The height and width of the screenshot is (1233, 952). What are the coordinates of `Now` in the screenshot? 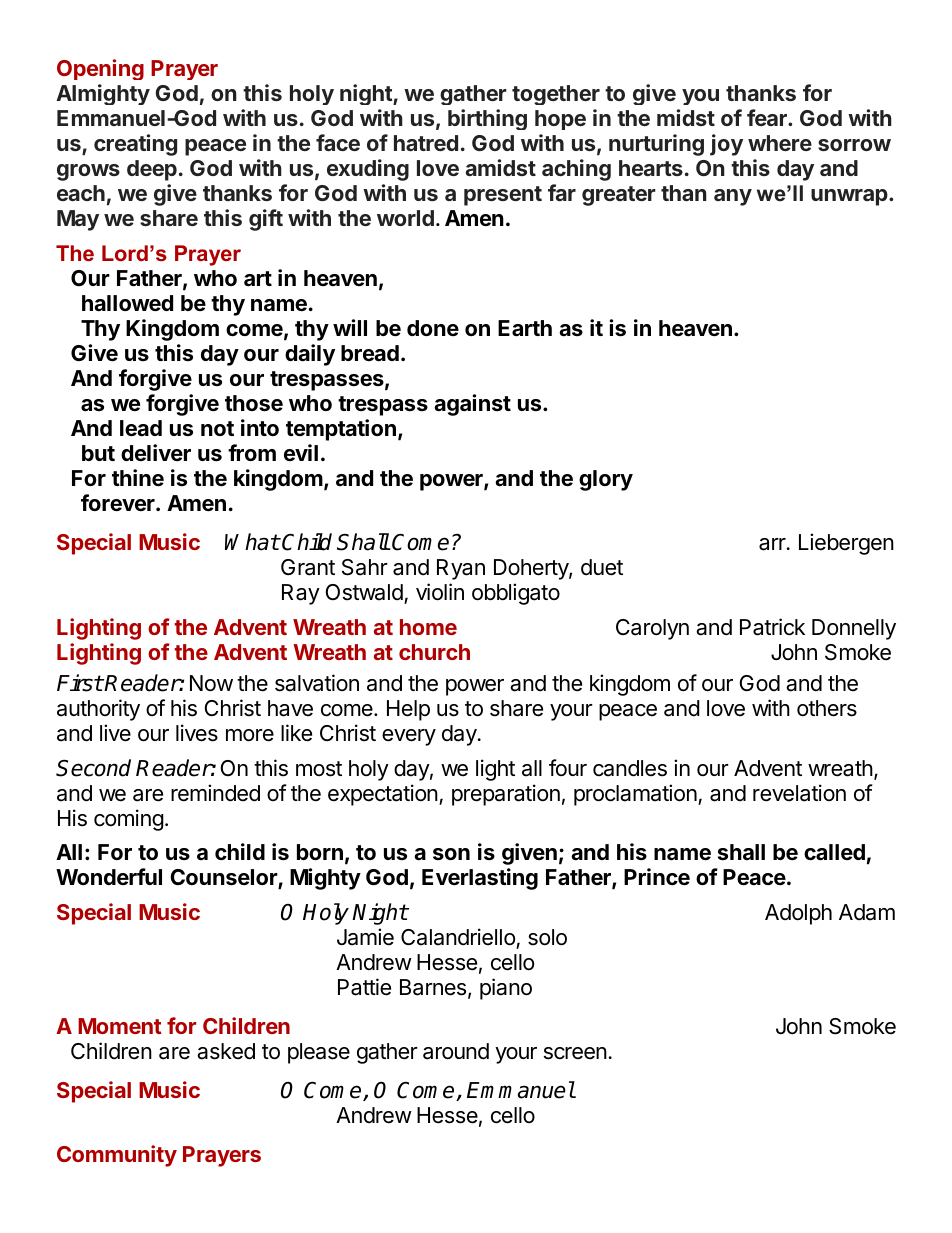 It's located at (211, 683).
